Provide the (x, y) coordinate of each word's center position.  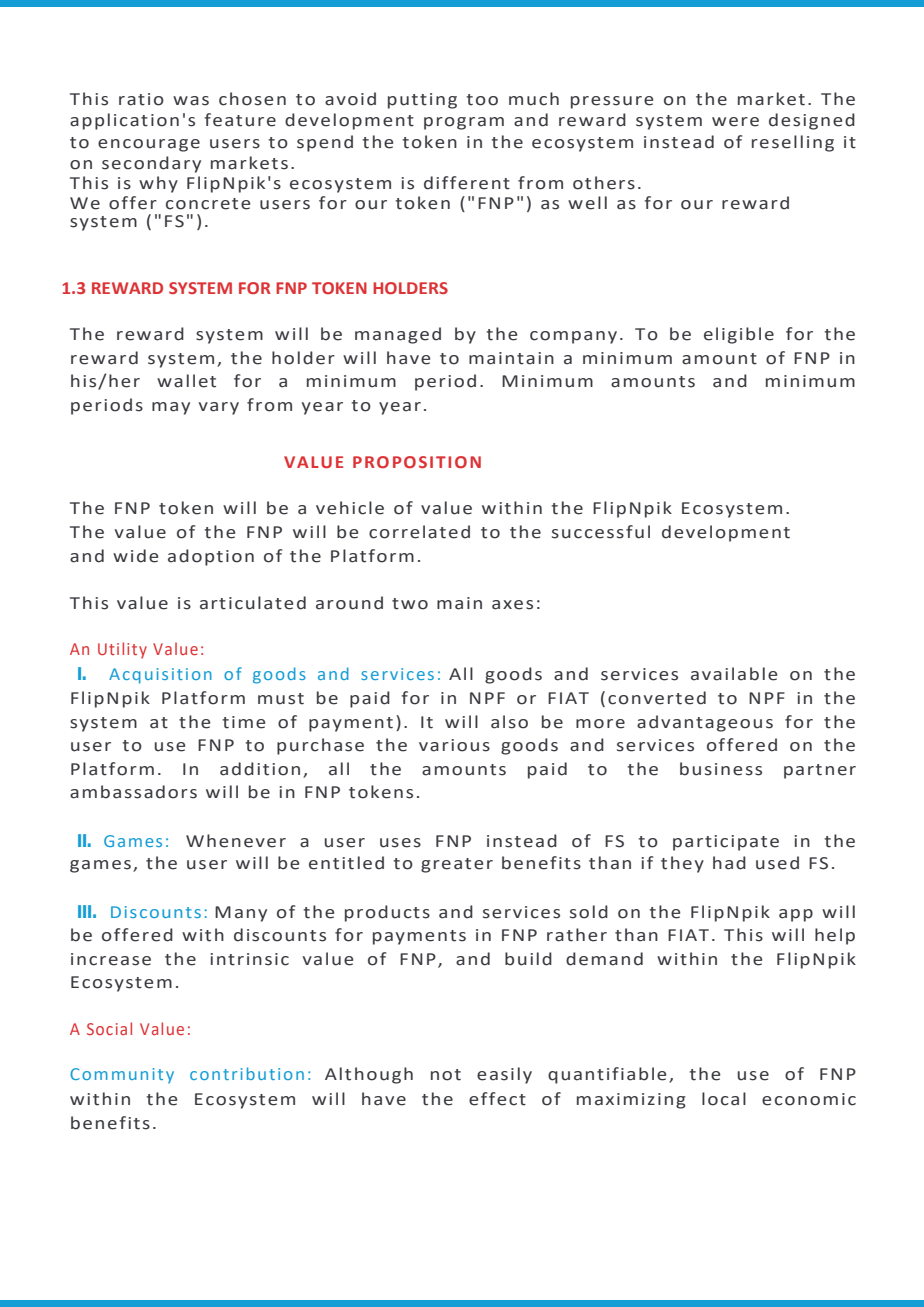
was (191, 101)
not (446, 1075)
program (464, 123)
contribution (247, 1073)
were (735, 122)
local (724, 1099)
